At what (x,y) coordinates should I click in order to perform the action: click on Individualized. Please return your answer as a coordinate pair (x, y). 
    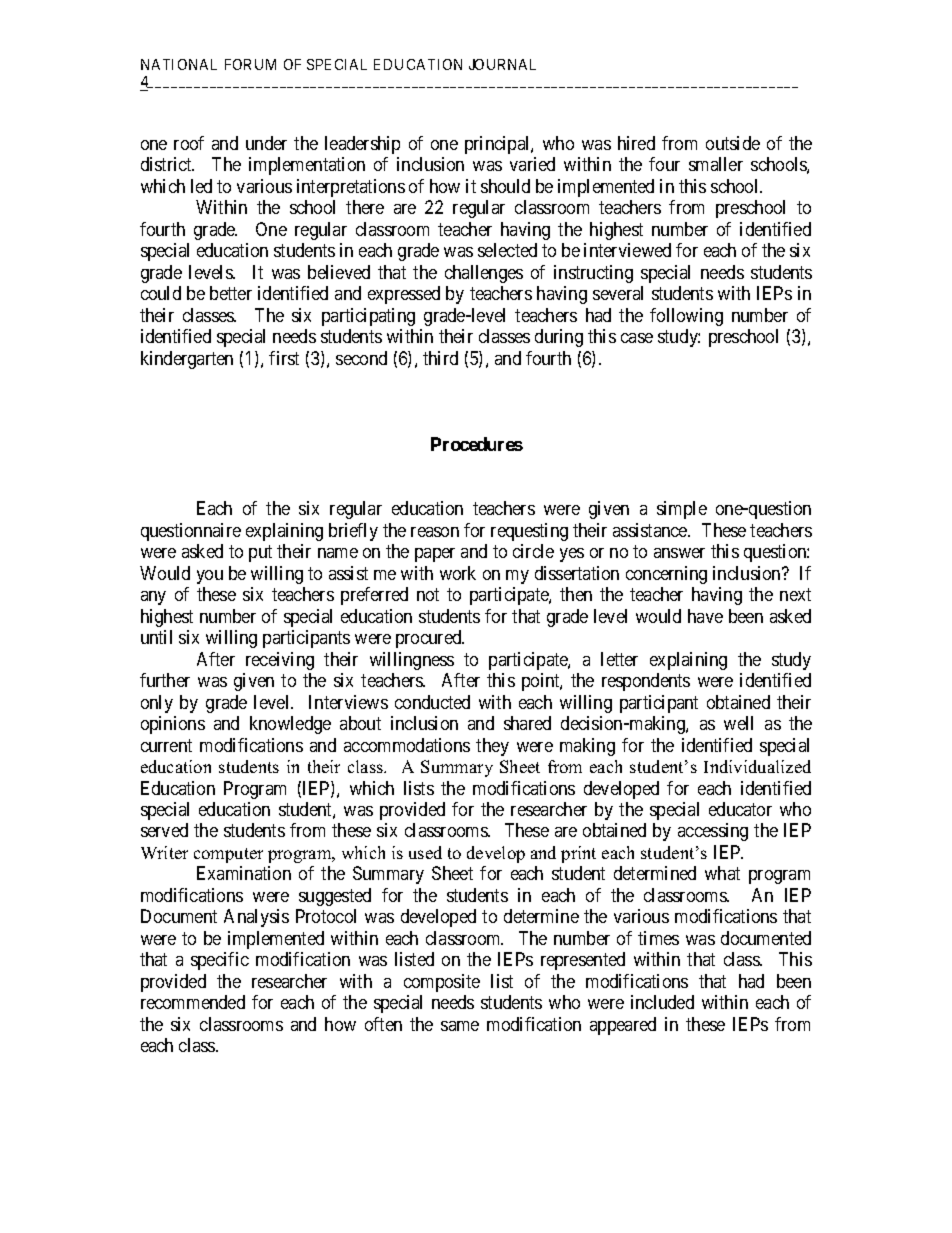
    Looking at the image, I should click on (757, 766).
